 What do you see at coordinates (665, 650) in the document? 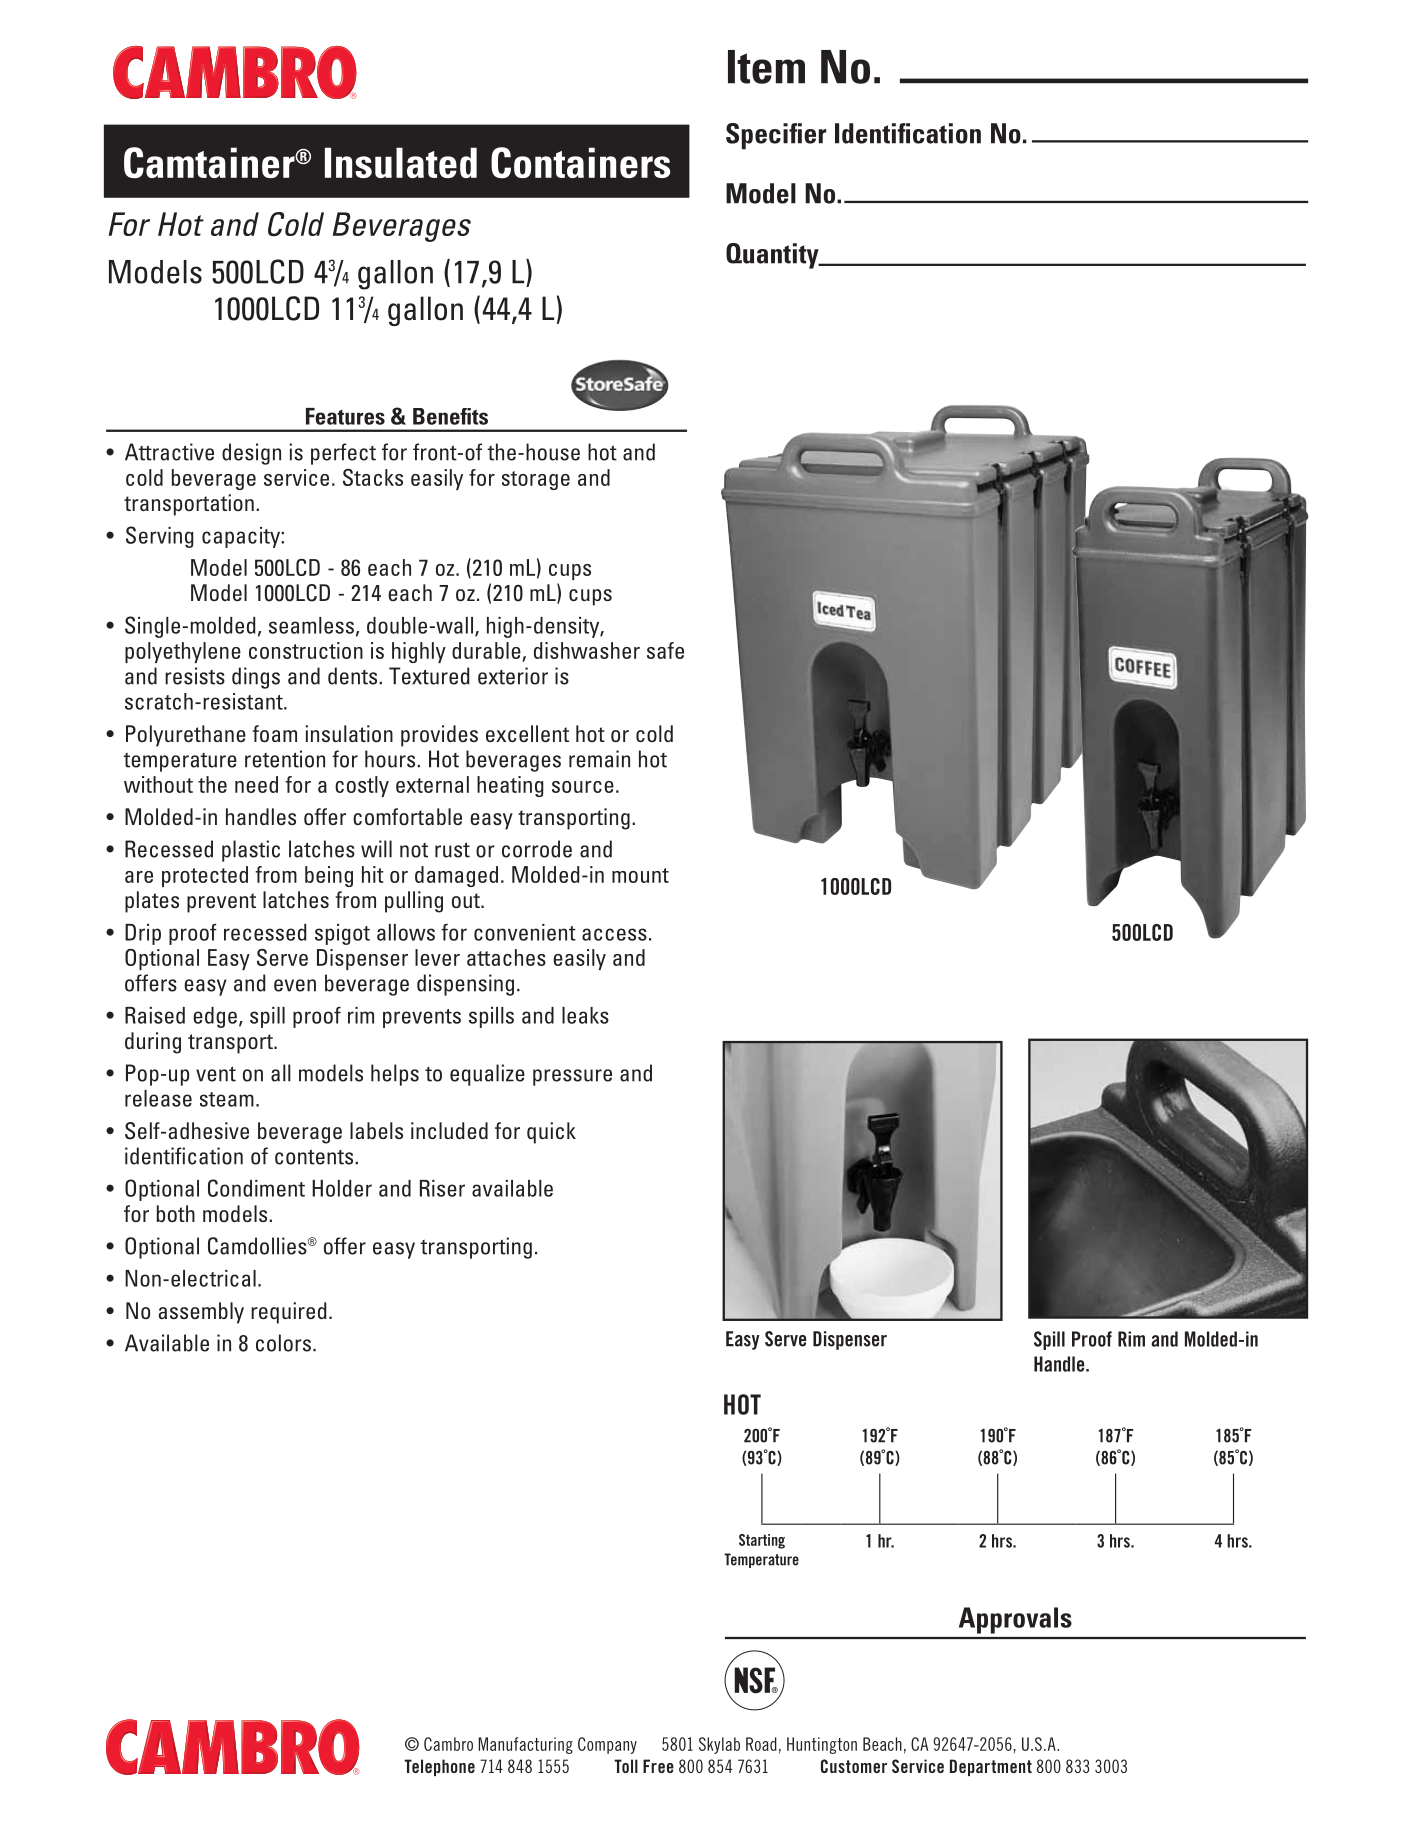
I see `safe` at bounding box center [665, 650].
